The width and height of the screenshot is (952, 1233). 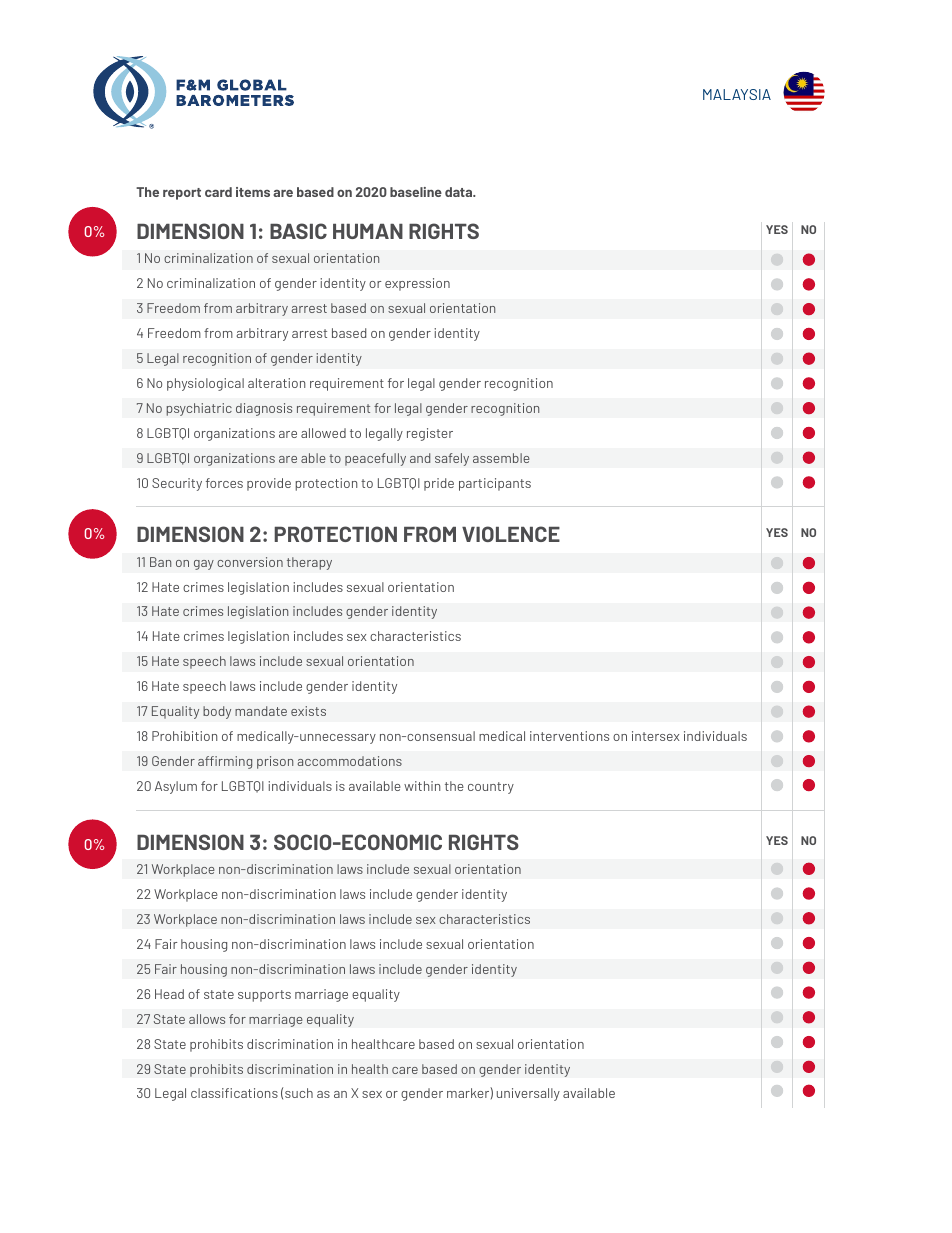 I want to click on card, so click(x=218, y=192).
